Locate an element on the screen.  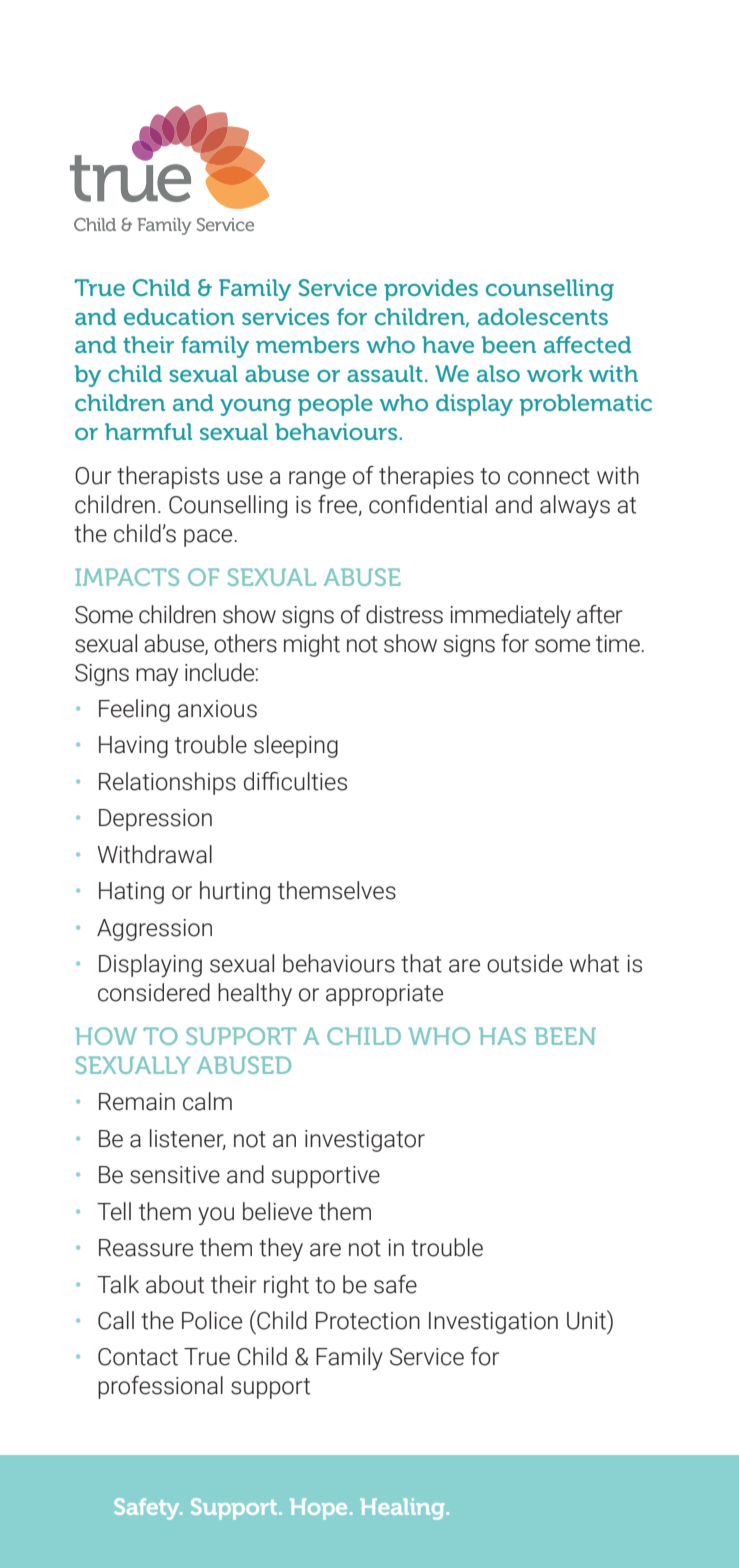
outside is located at coordinates (525, 963).
